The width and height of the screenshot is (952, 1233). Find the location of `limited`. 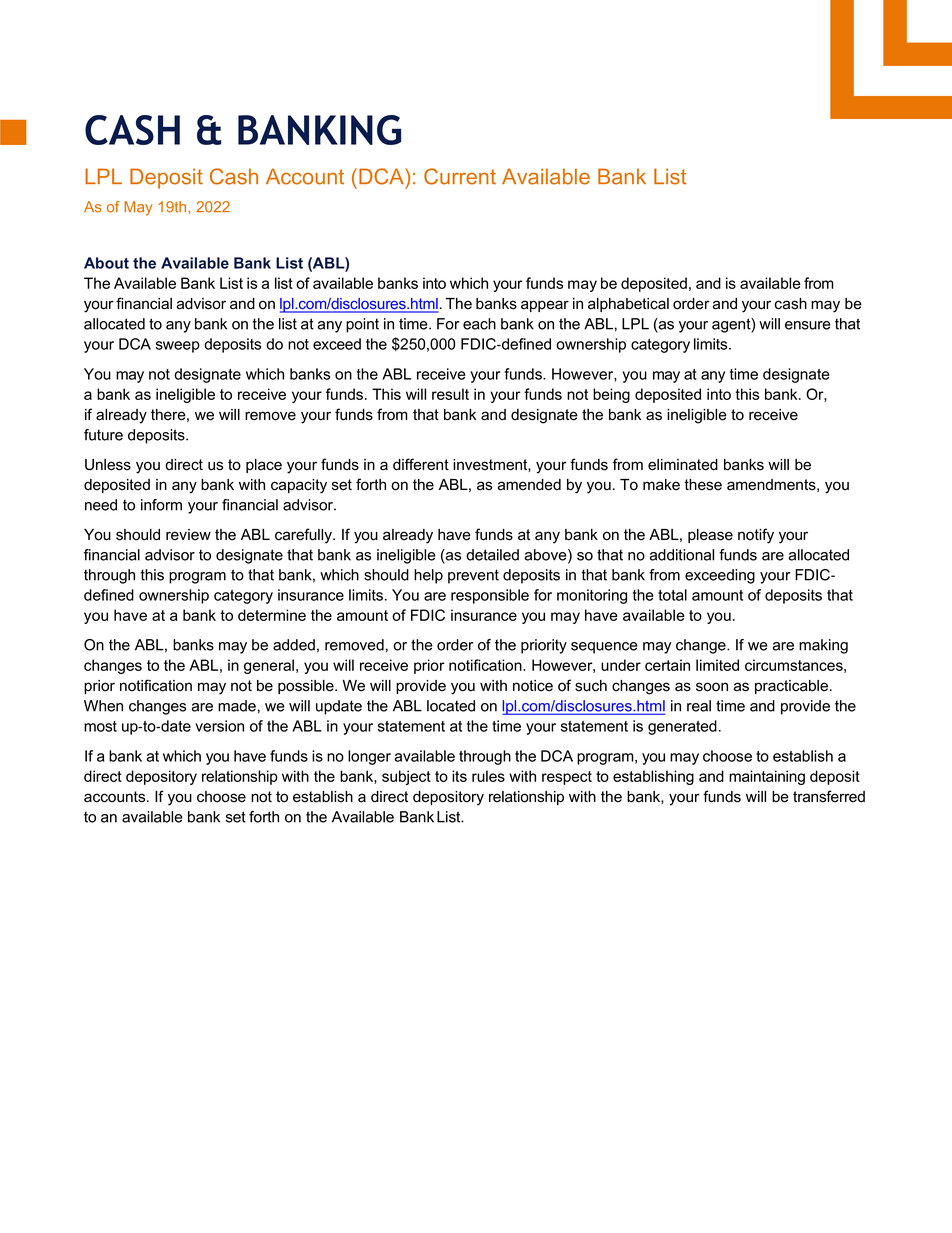

limited is located at coordinates (717, 665).
